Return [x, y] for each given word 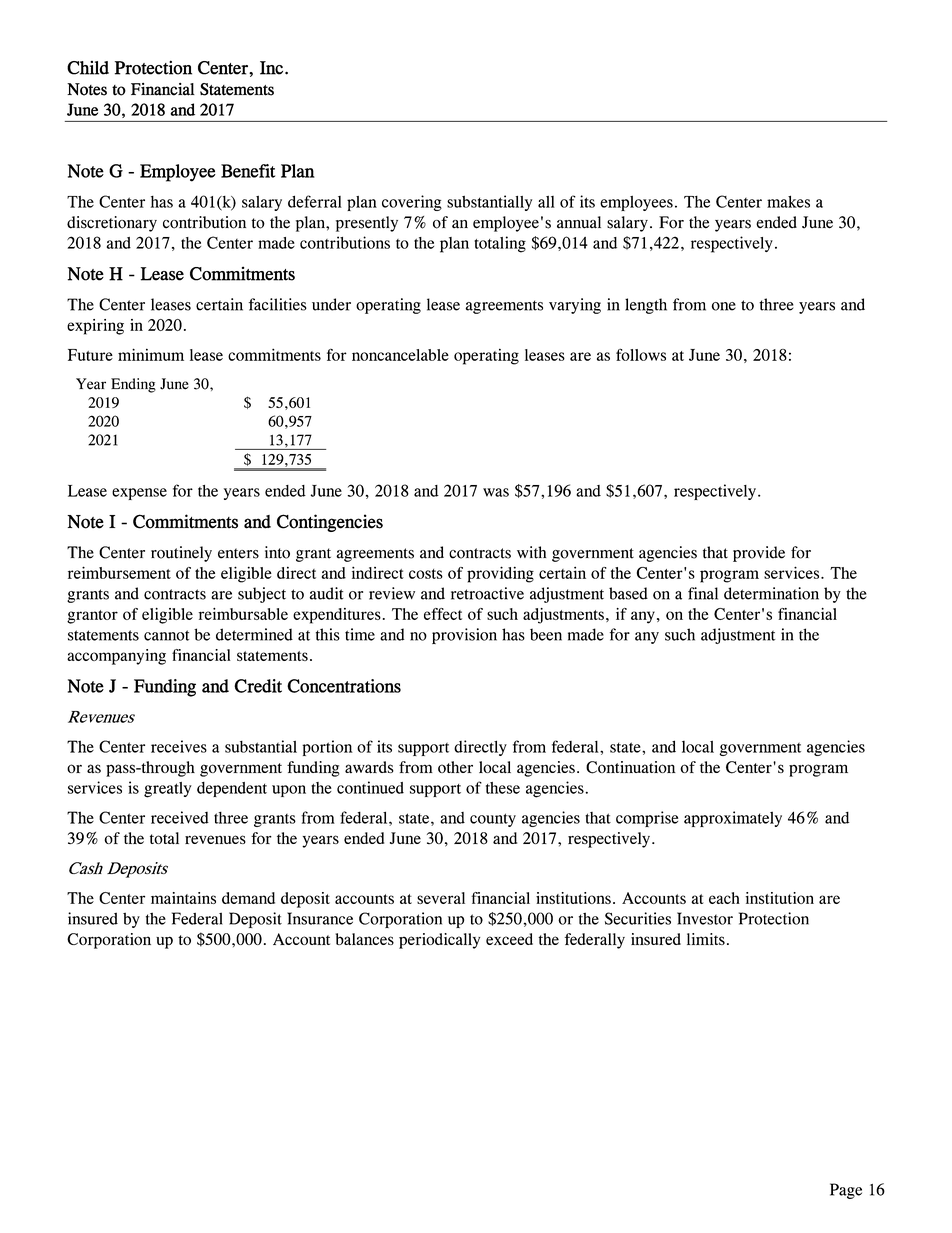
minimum [151, 354]
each [724, 898]
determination [771, 593]
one [724, 306]
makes [788, 201]
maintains [183, 898]
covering [412, 203]
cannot [166, 635]
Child [88, 68]
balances [364, 939]
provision [464, 636]
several [441, 898]
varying [575, 306]
